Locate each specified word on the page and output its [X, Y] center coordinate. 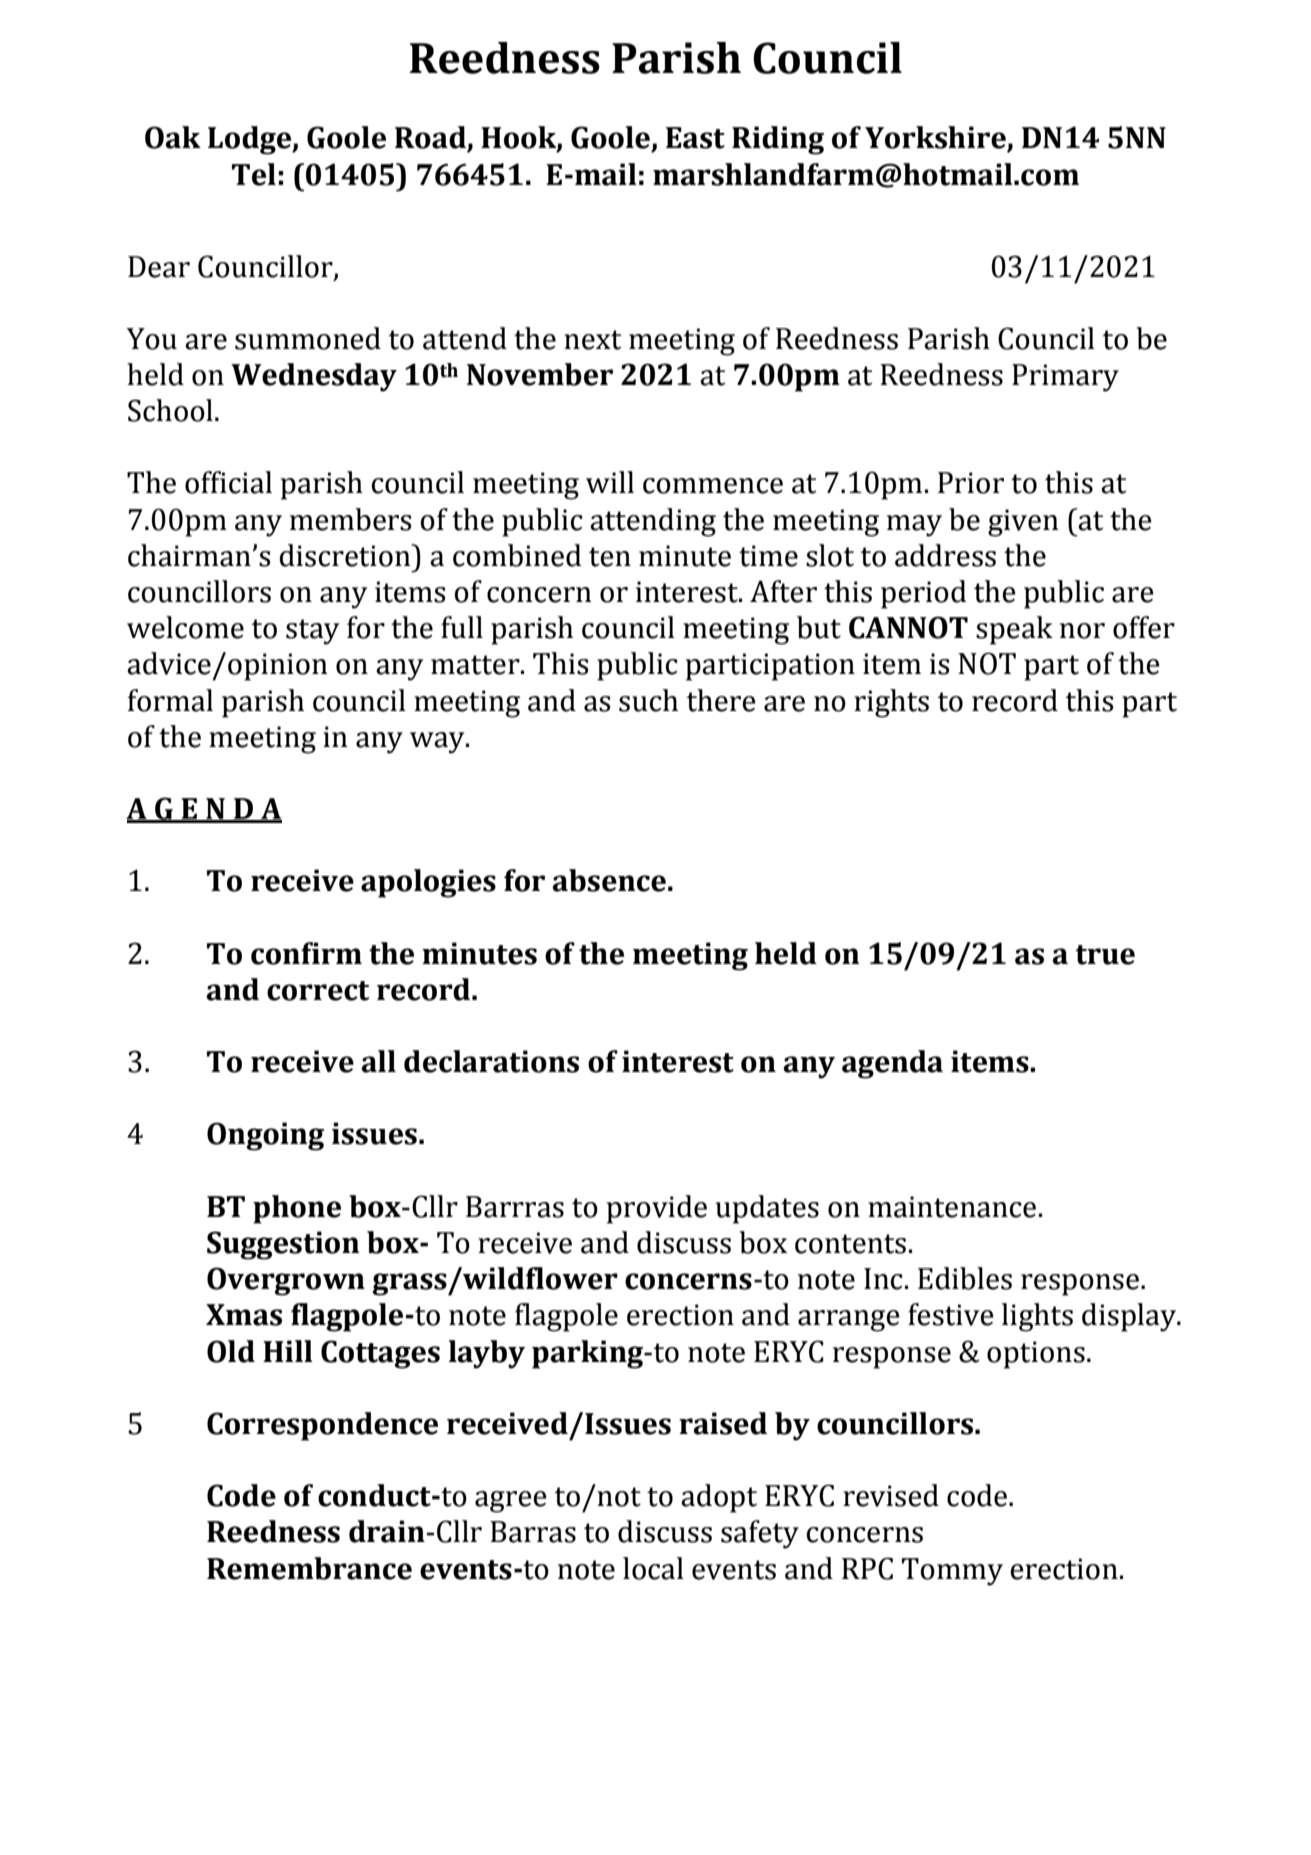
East [695, 138]
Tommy [952, 1572]
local [653, 1568]
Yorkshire [936, 138]
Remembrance [309, 1568]
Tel [254, 174]
